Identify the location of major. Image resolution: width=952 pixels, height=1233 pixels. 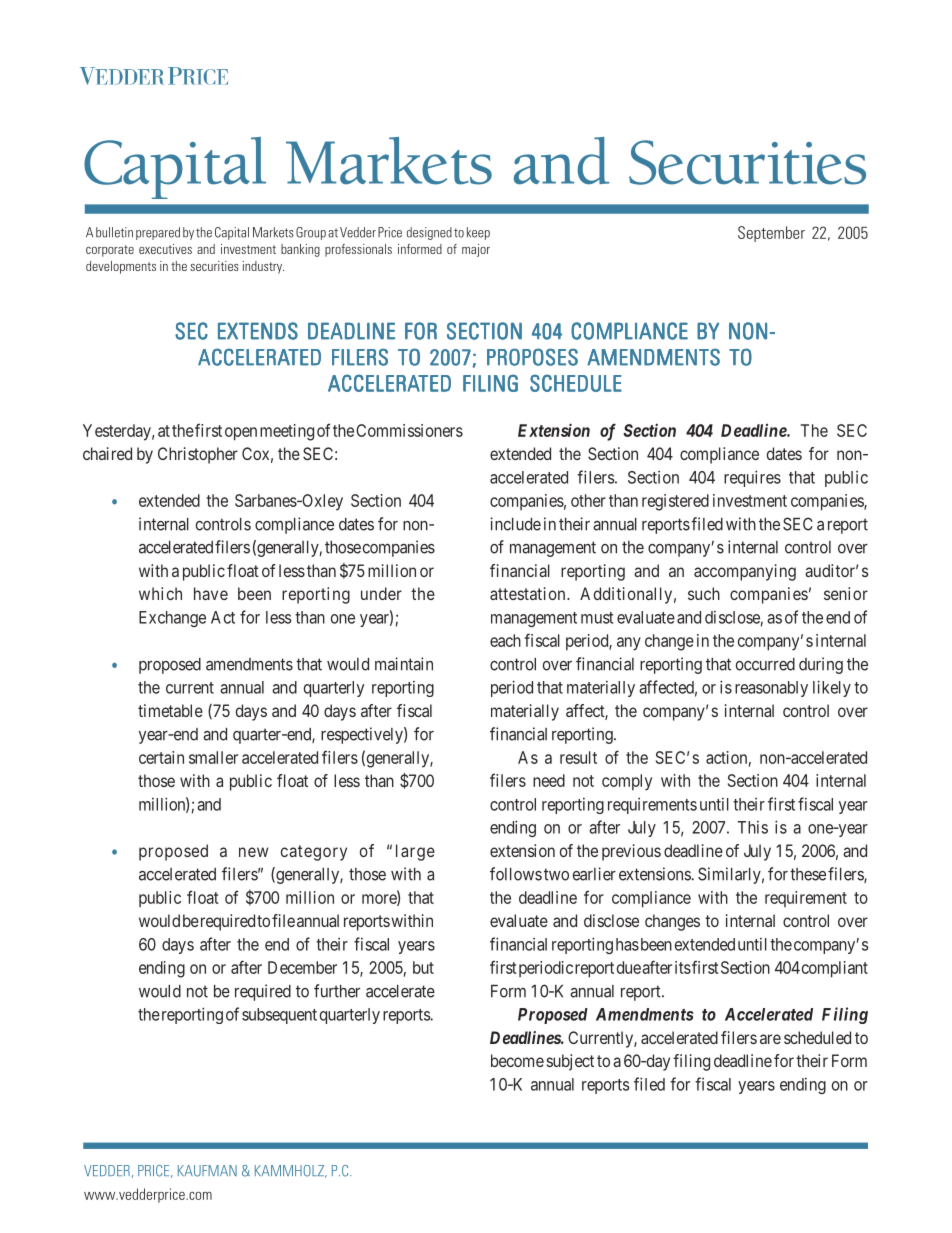
(476, 250).
